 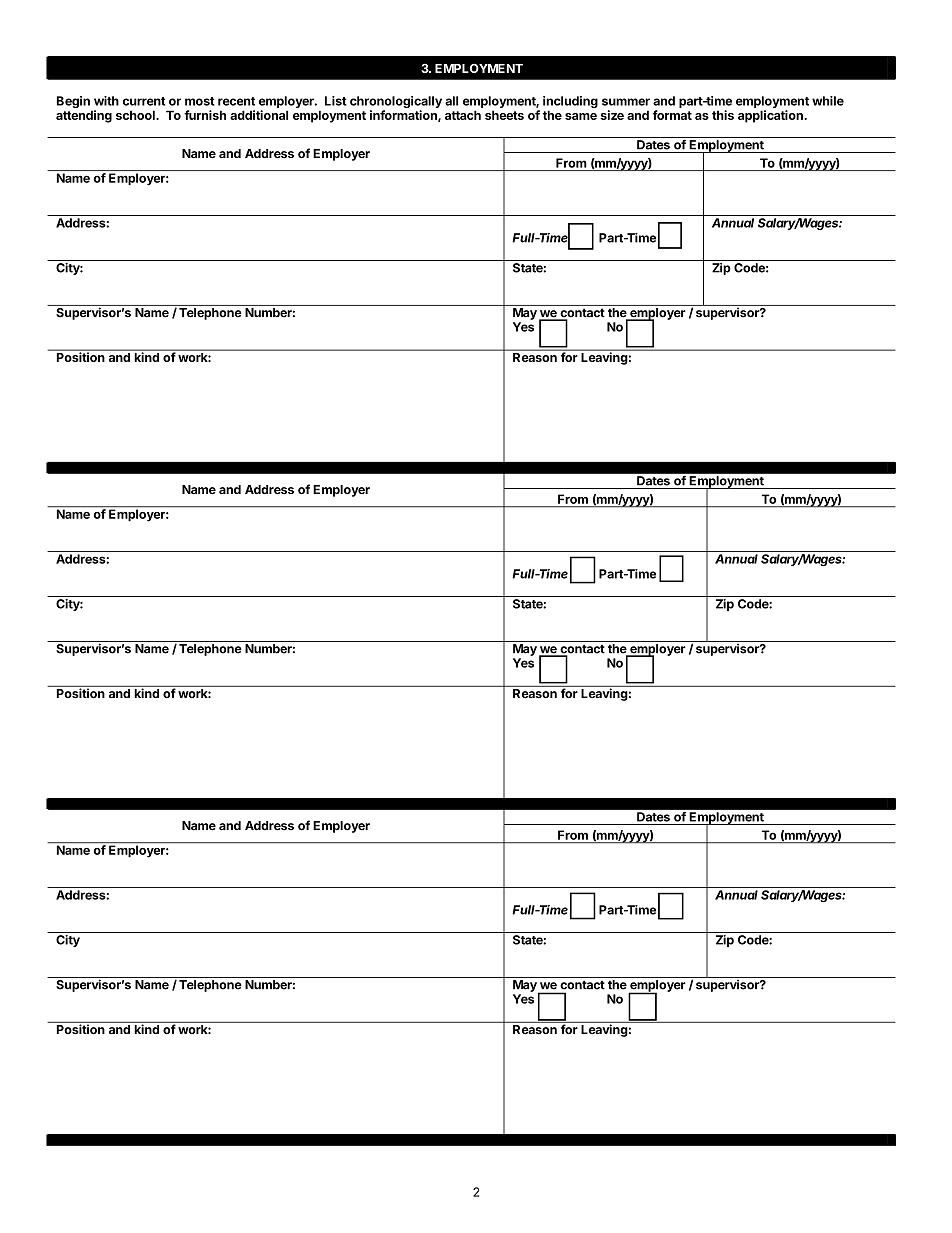 What do you see at coordinates (136, 115) in the screenshot?
I see `school` at bounding box center [136, 115].
